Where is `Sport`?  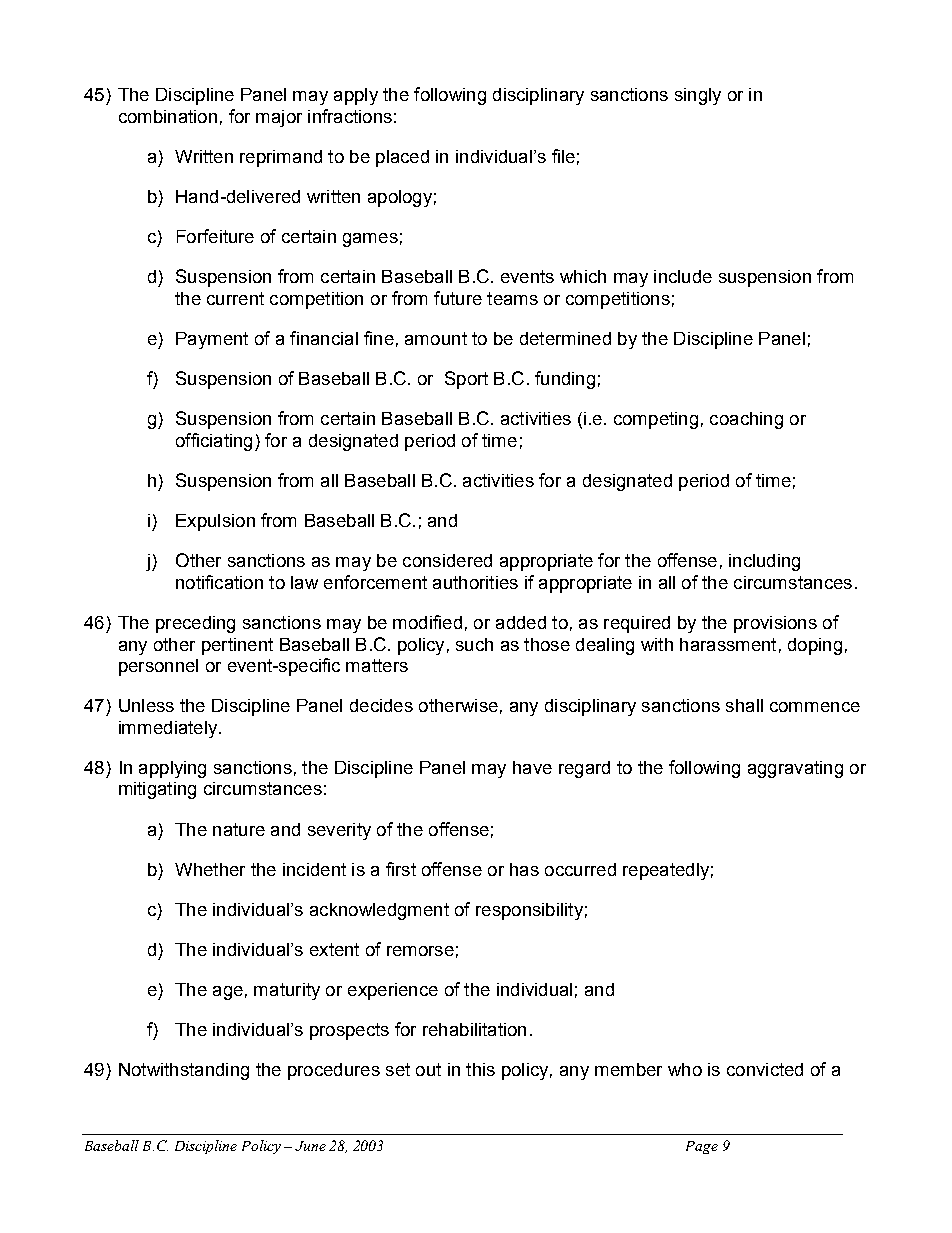 Sport is located at coordinates (466, 380).
